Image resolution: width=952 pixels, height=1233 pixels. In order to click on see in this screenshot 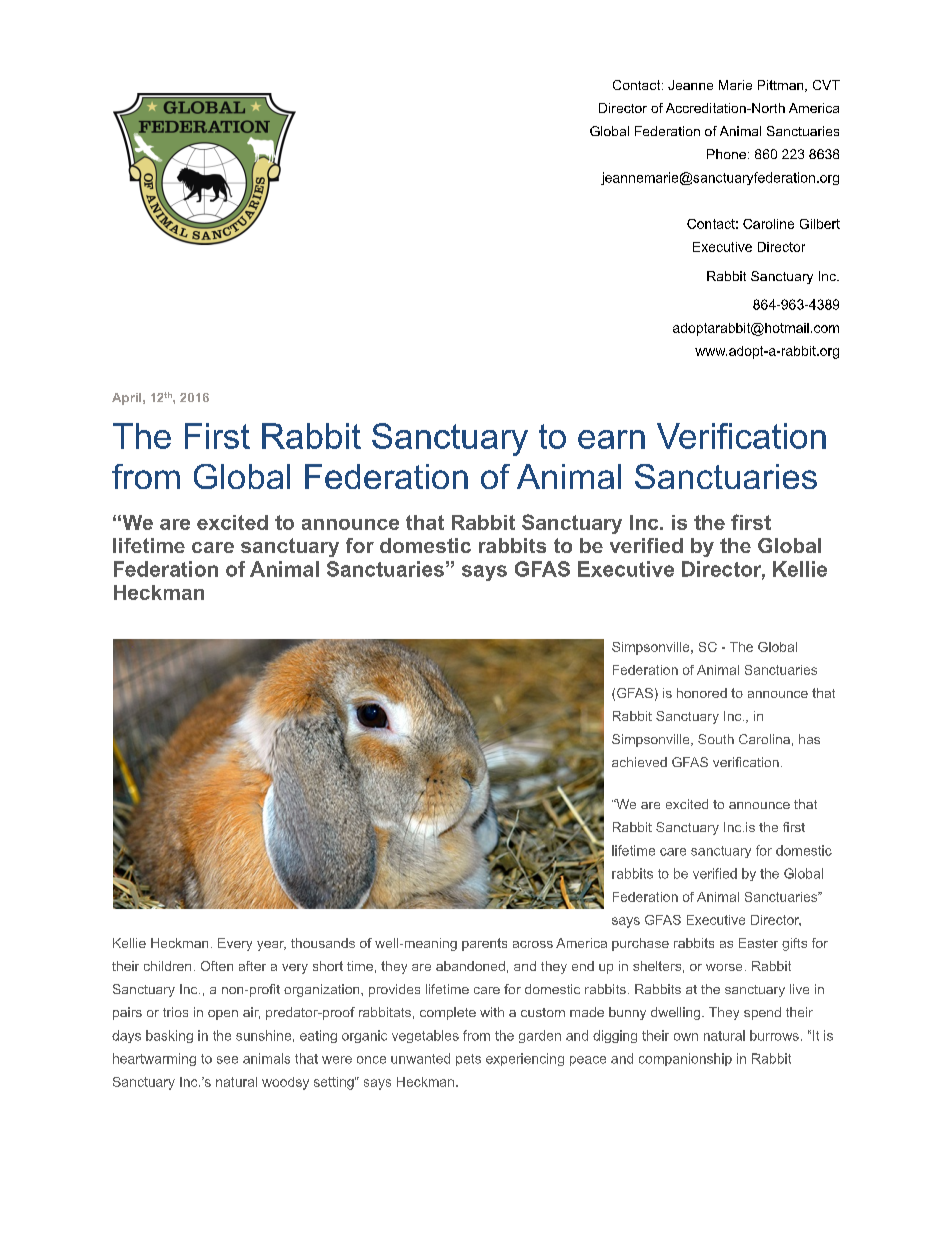, I will do `click(227, 1060)`.
